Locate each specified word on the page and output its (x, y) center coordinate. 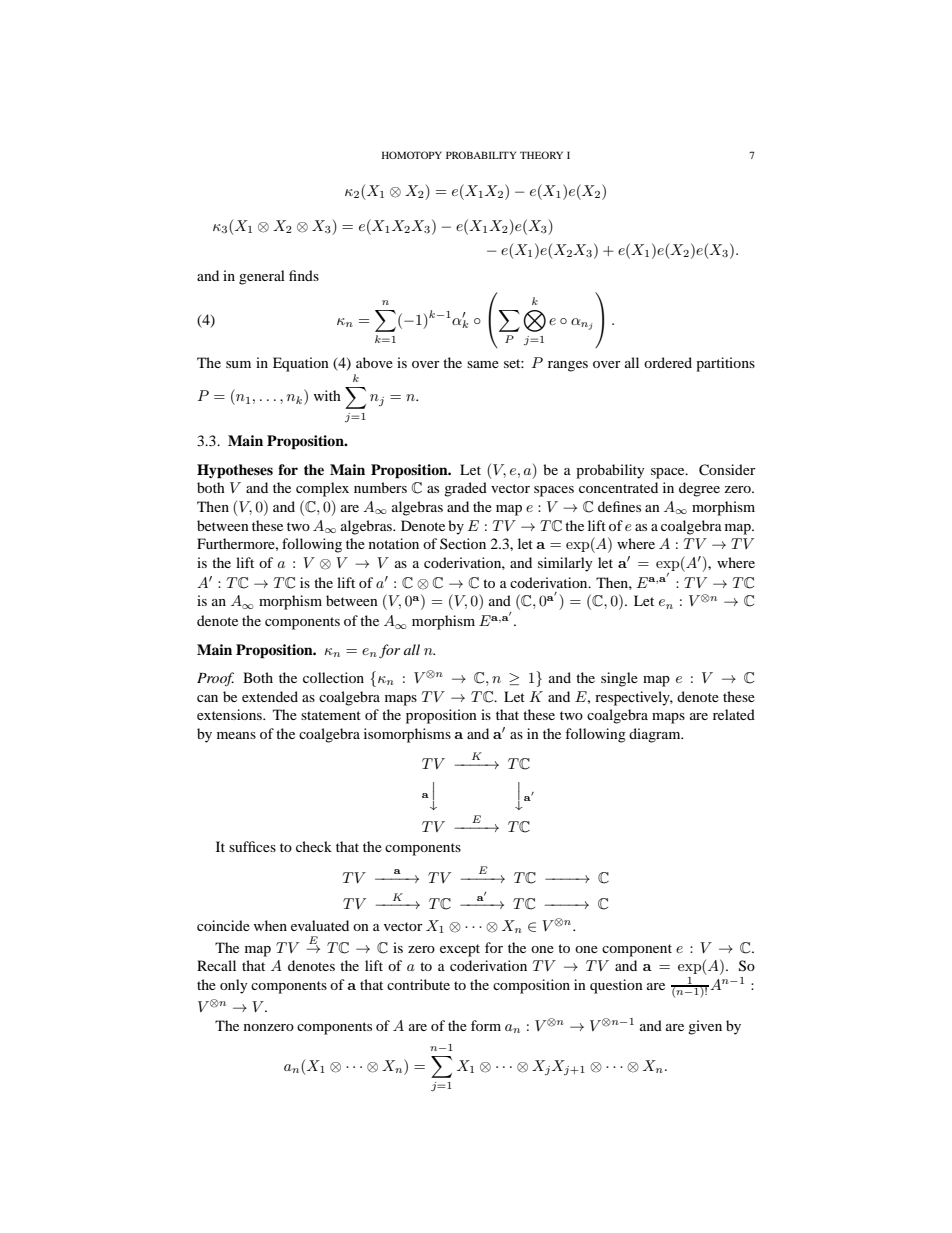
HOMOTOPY (412, 155)
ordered (668, 362)
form (486, 1025)
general (262, 277)
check (314, 846)
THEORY (541, 155)
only (234, 986)
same (483, 364)
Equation (301, 364)
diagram (656, 735)
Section (463, 543)
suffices (252, 846)
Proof (215, 679)
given (705, 1027)
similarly (565, 564)
